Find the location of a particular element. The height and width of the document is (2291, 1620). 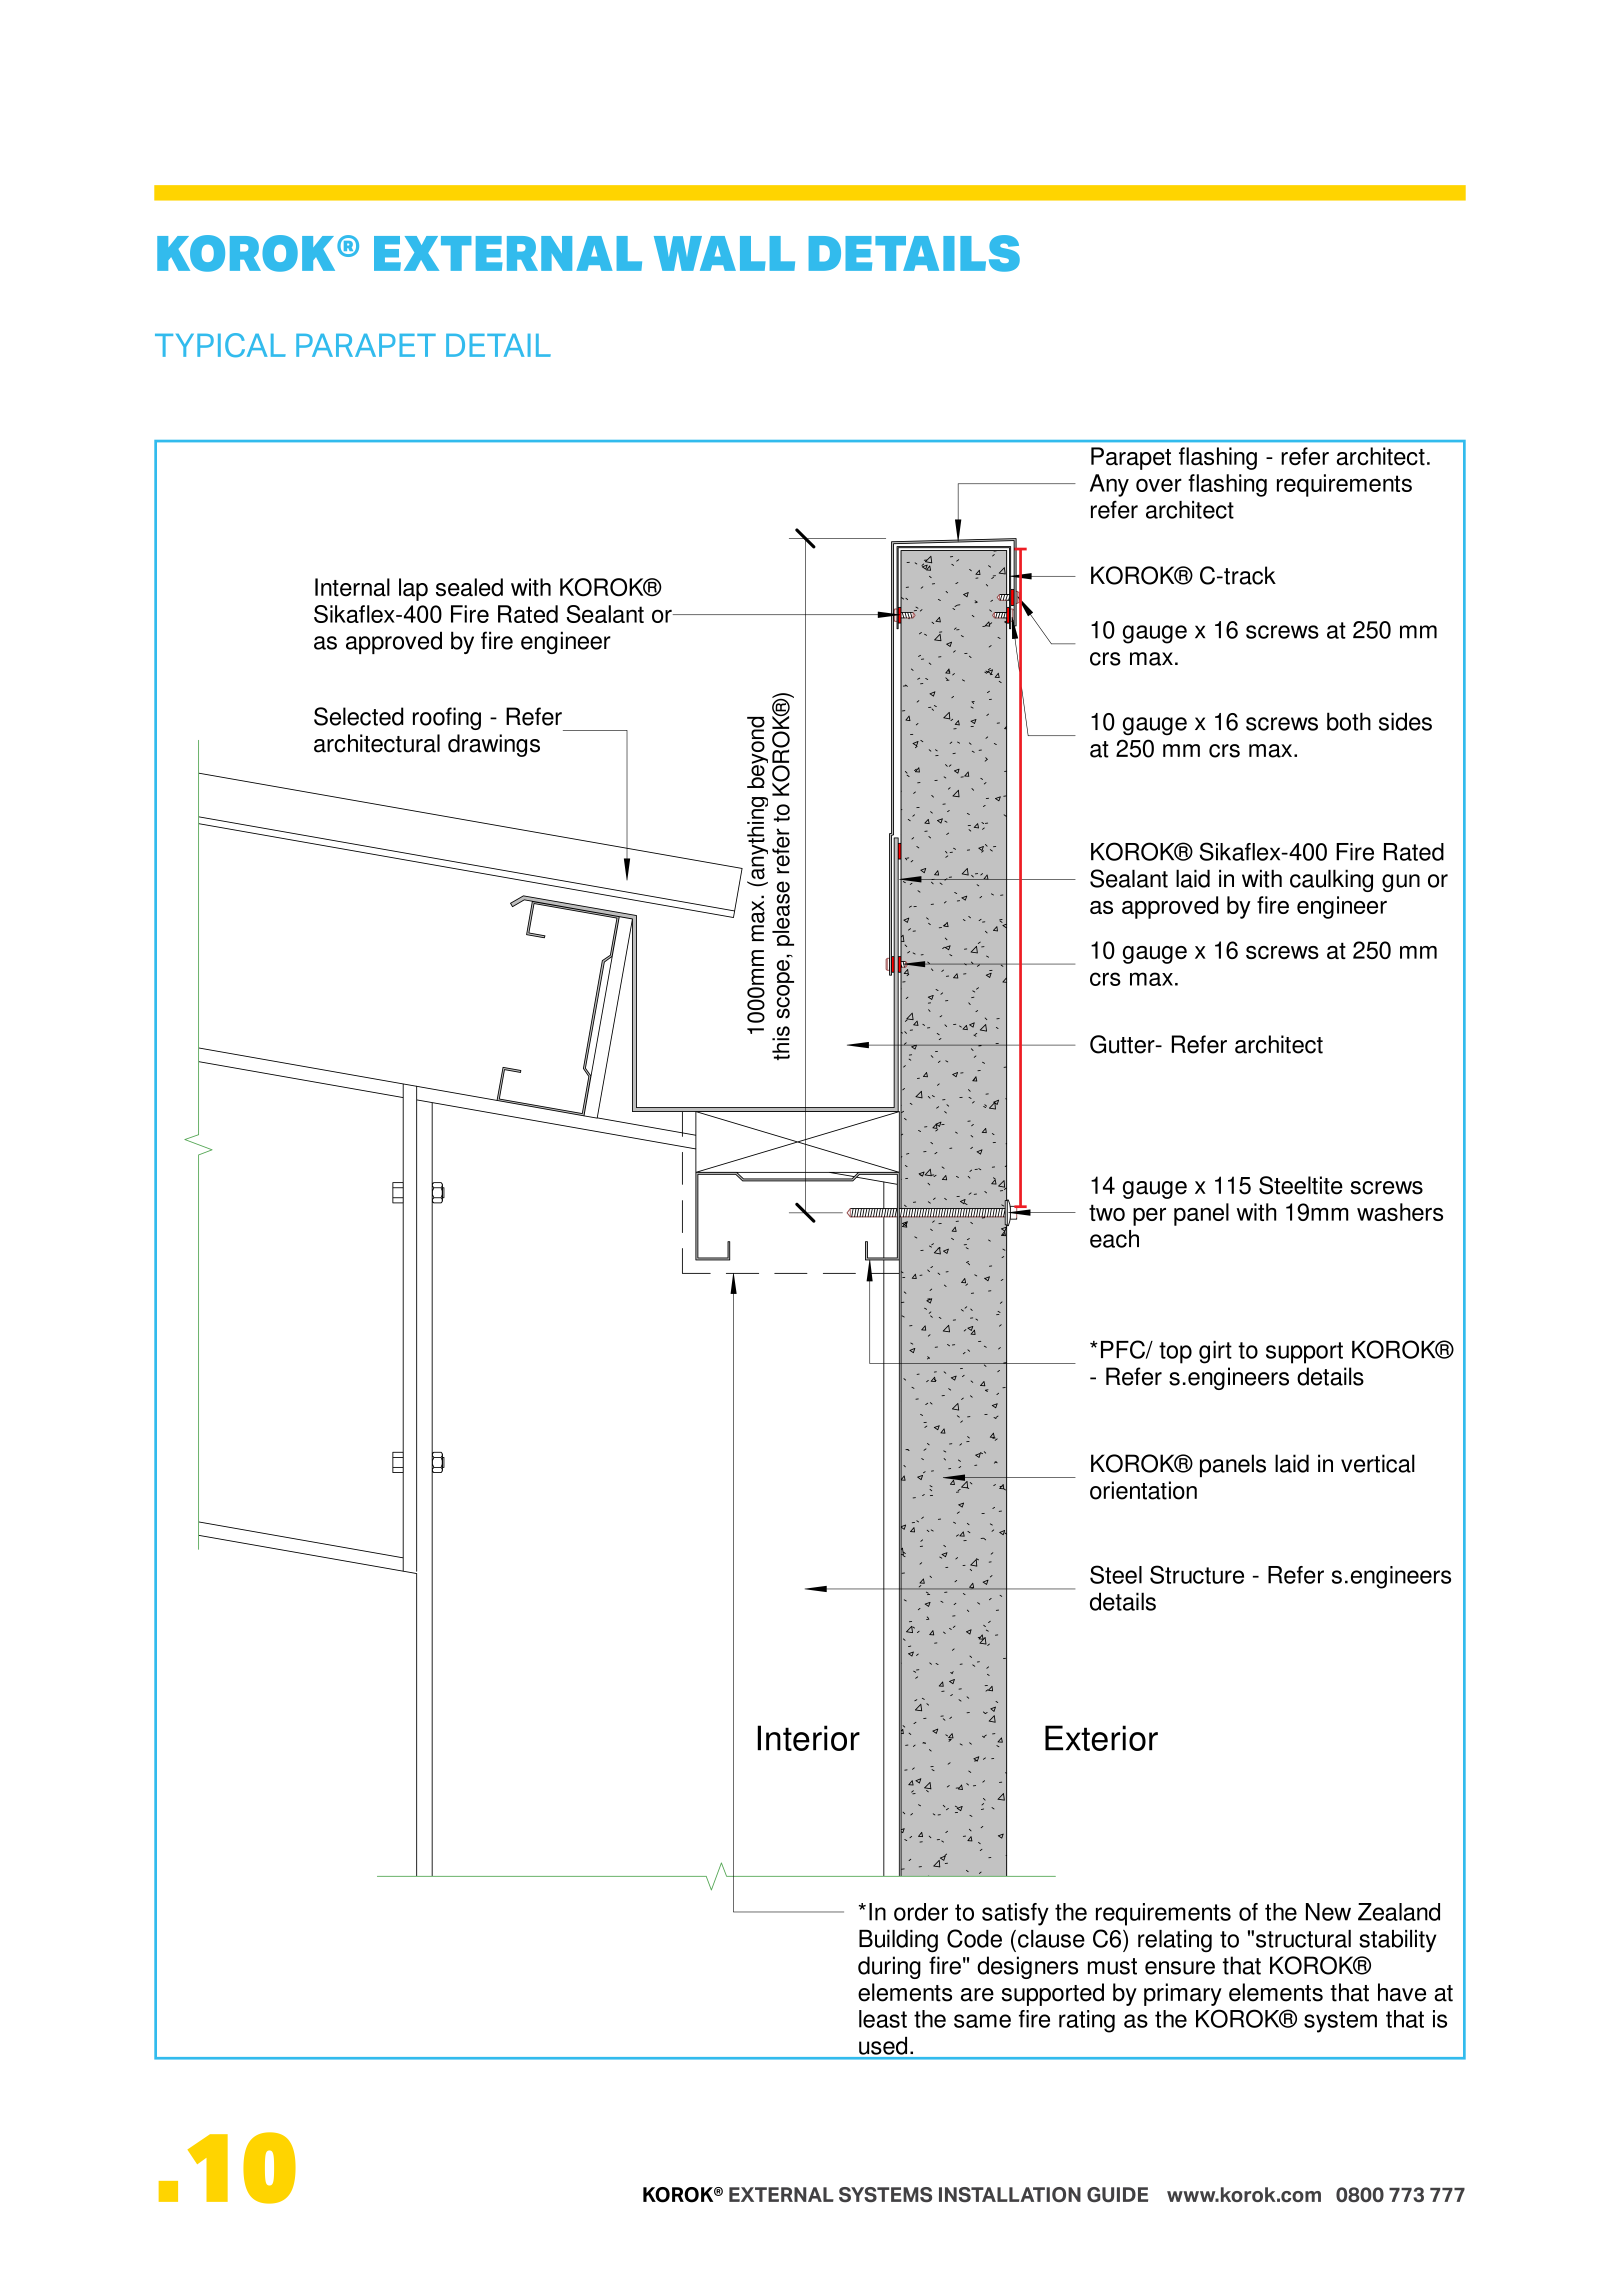

Exterior is located at coordinates (1101, 1738).
